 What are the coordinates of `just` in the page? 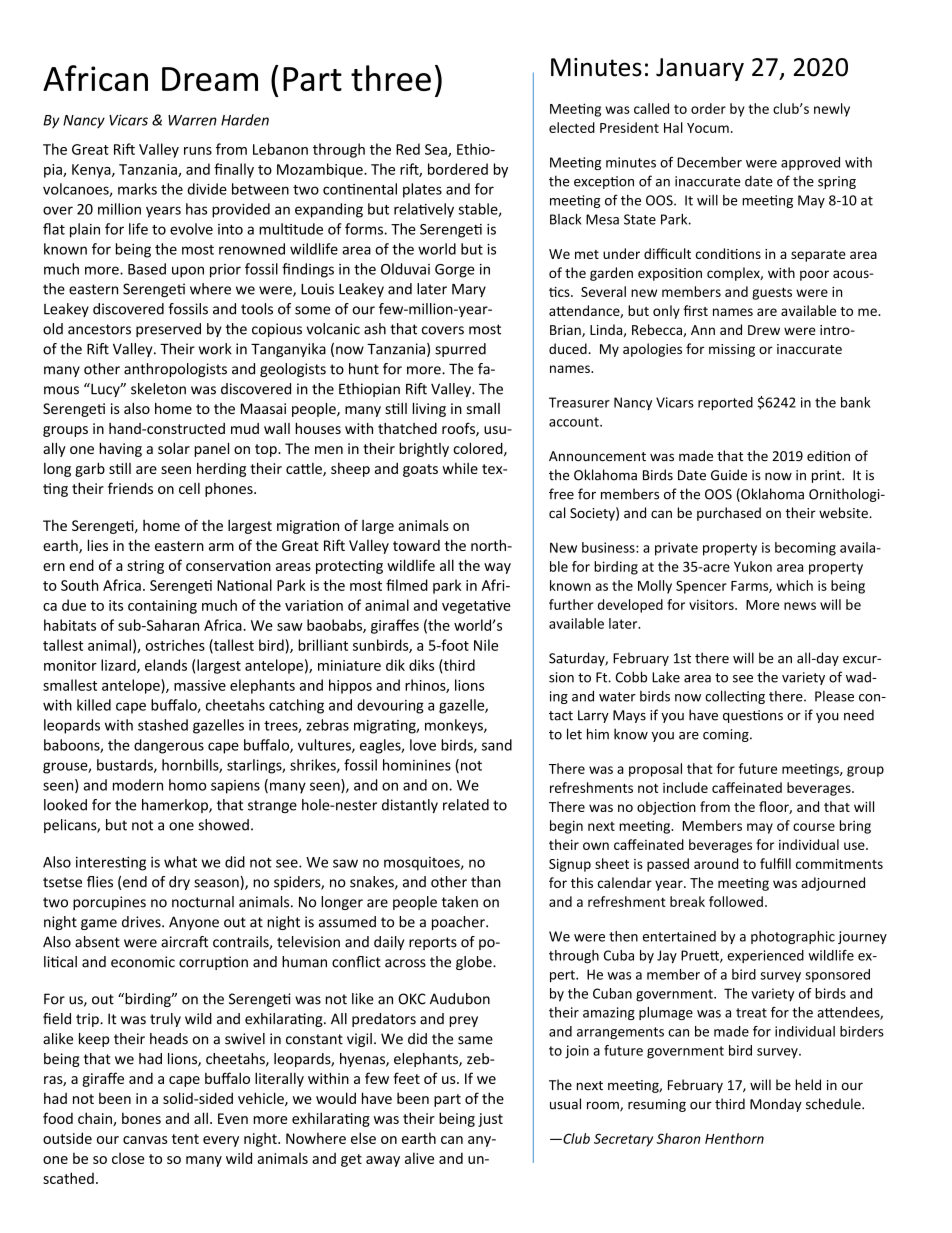 It's located at (490, 1120).
